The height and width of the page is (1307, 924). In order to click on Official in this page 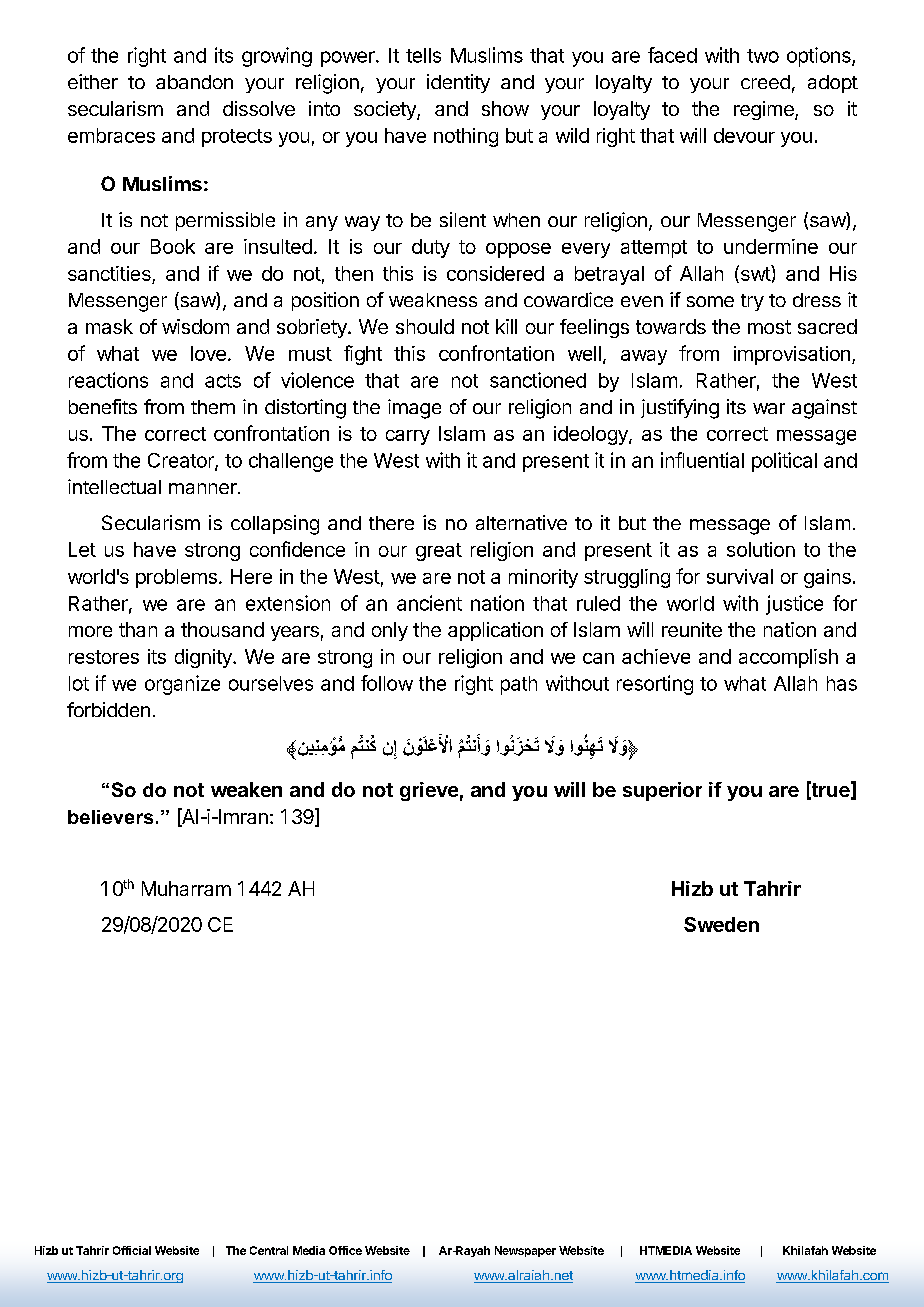, I will do `click(132, 1250)`.
